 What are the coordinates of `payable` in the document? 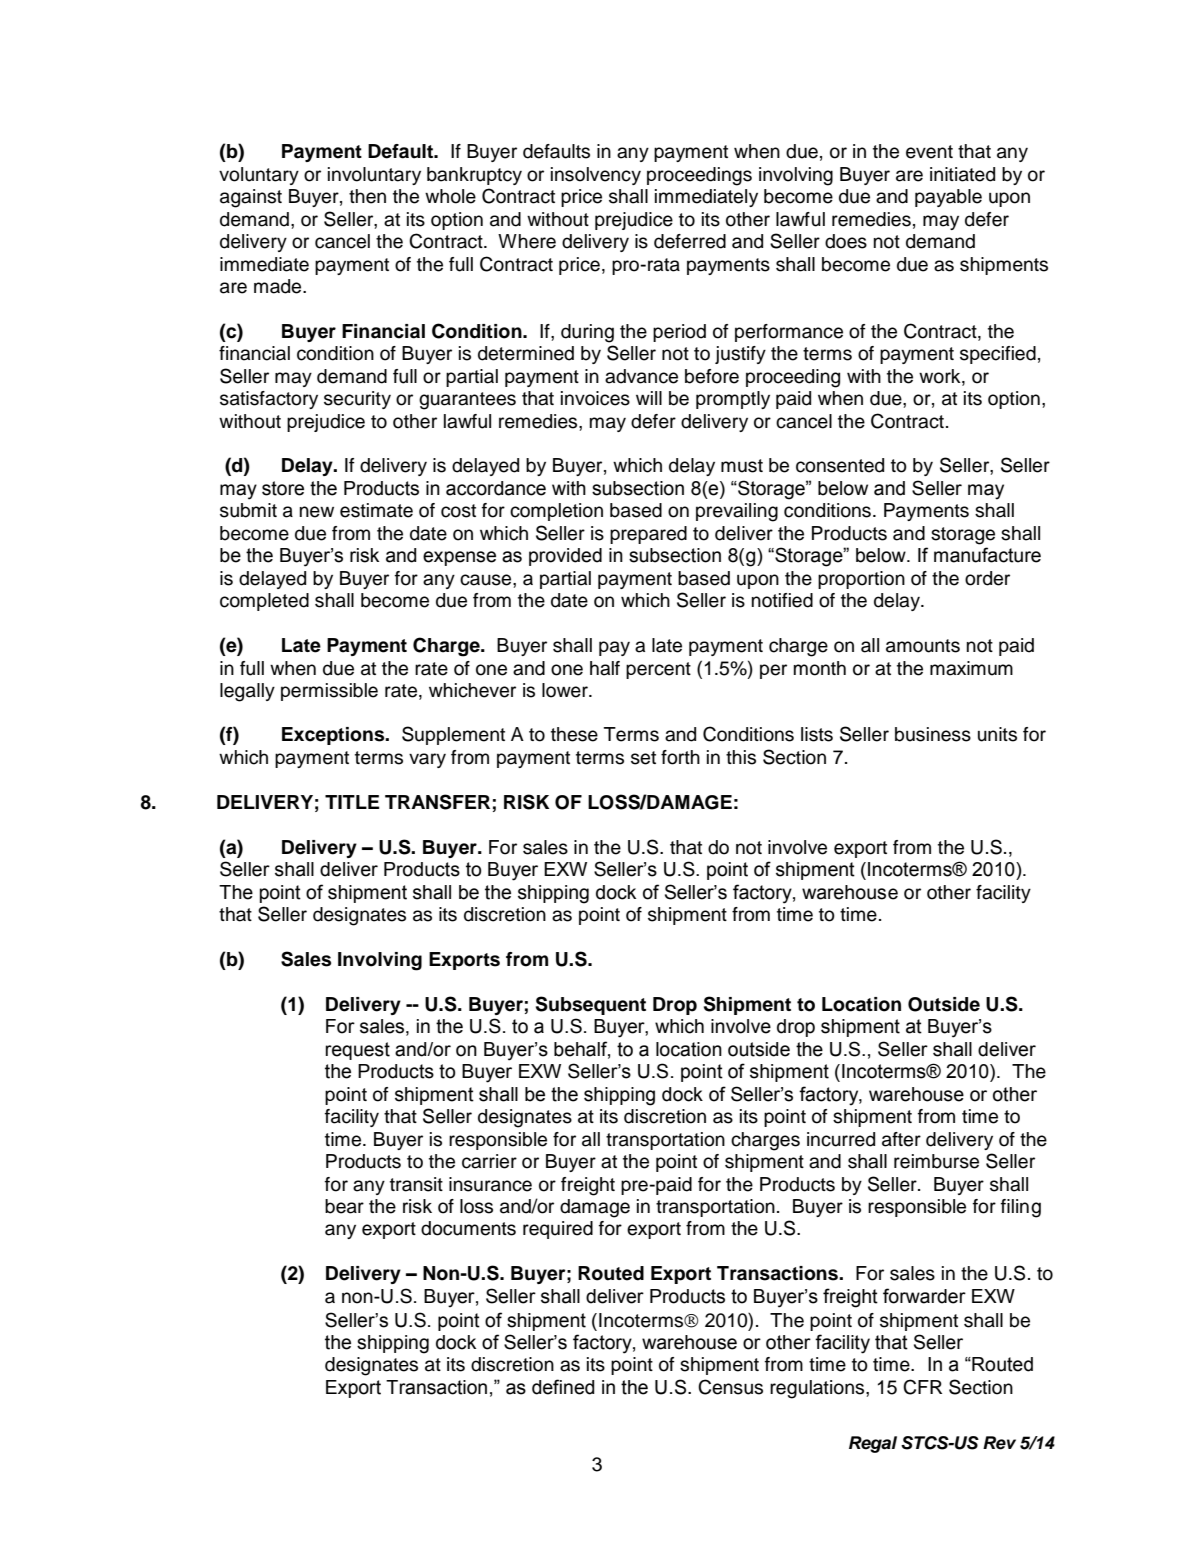 It's located at (948, 198).
